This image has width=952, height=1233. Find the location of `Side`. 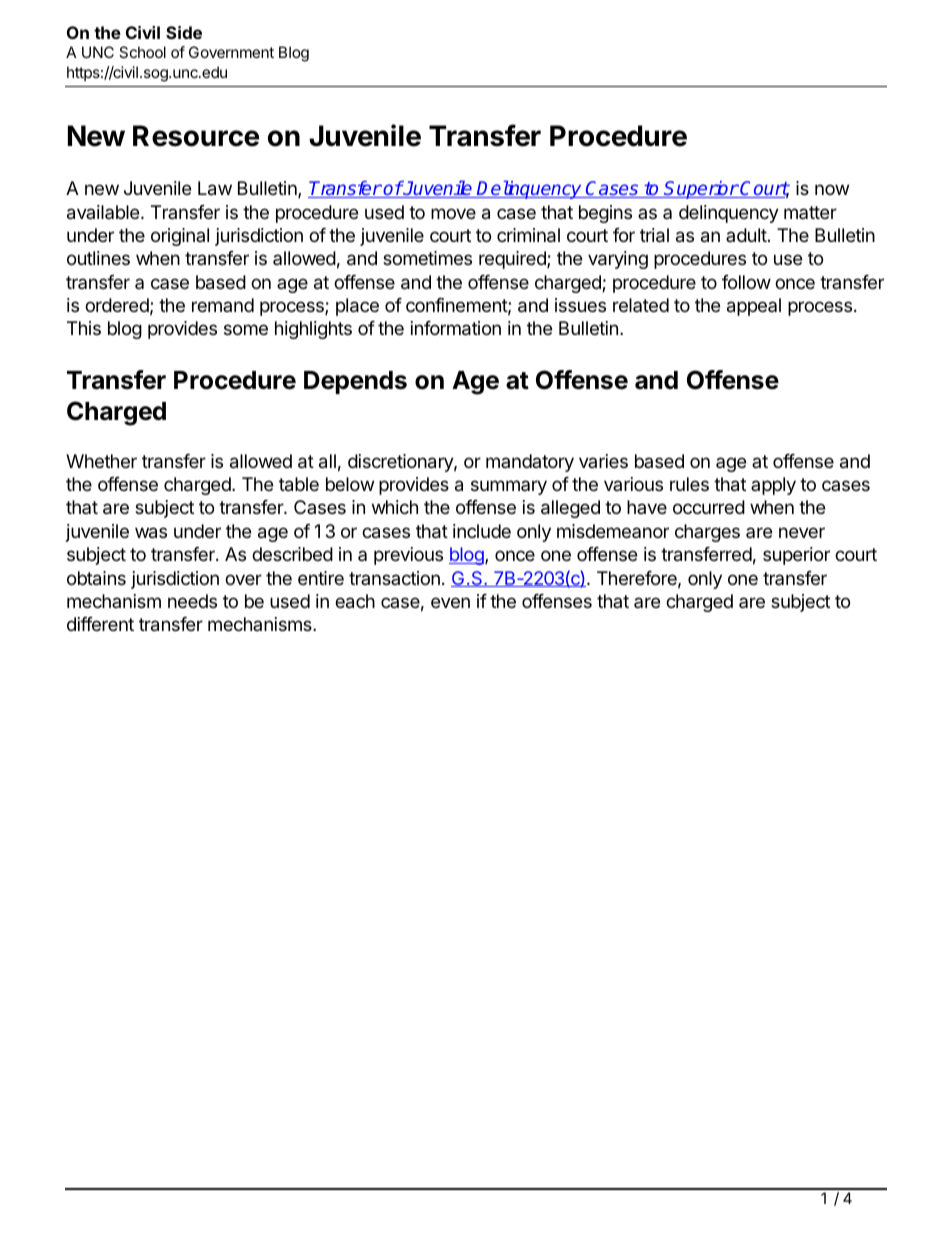

Side is located at coordinates (184, 32).
